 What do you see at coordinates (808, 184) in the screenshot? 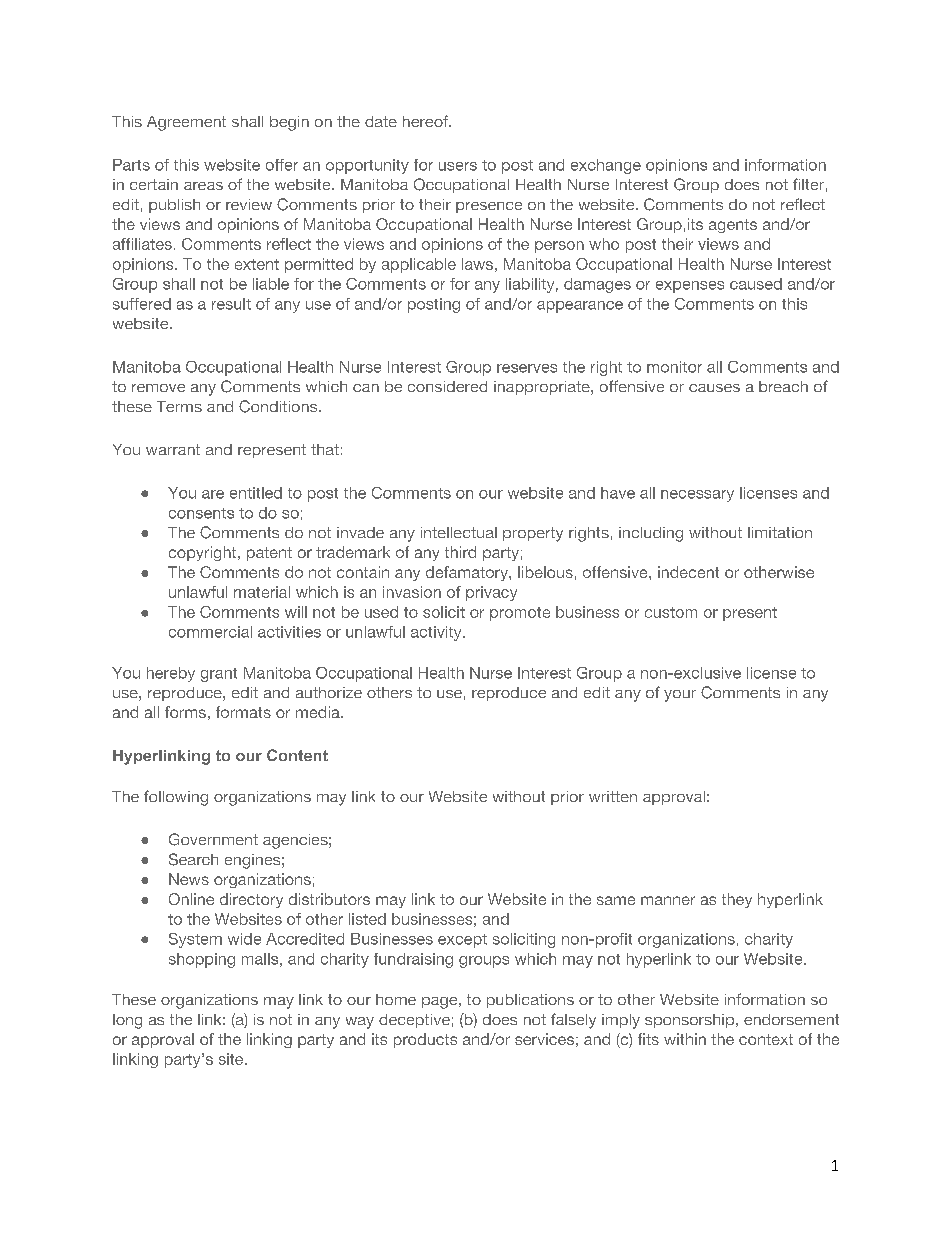
I see `filter` at bounding box center [808, 184].
